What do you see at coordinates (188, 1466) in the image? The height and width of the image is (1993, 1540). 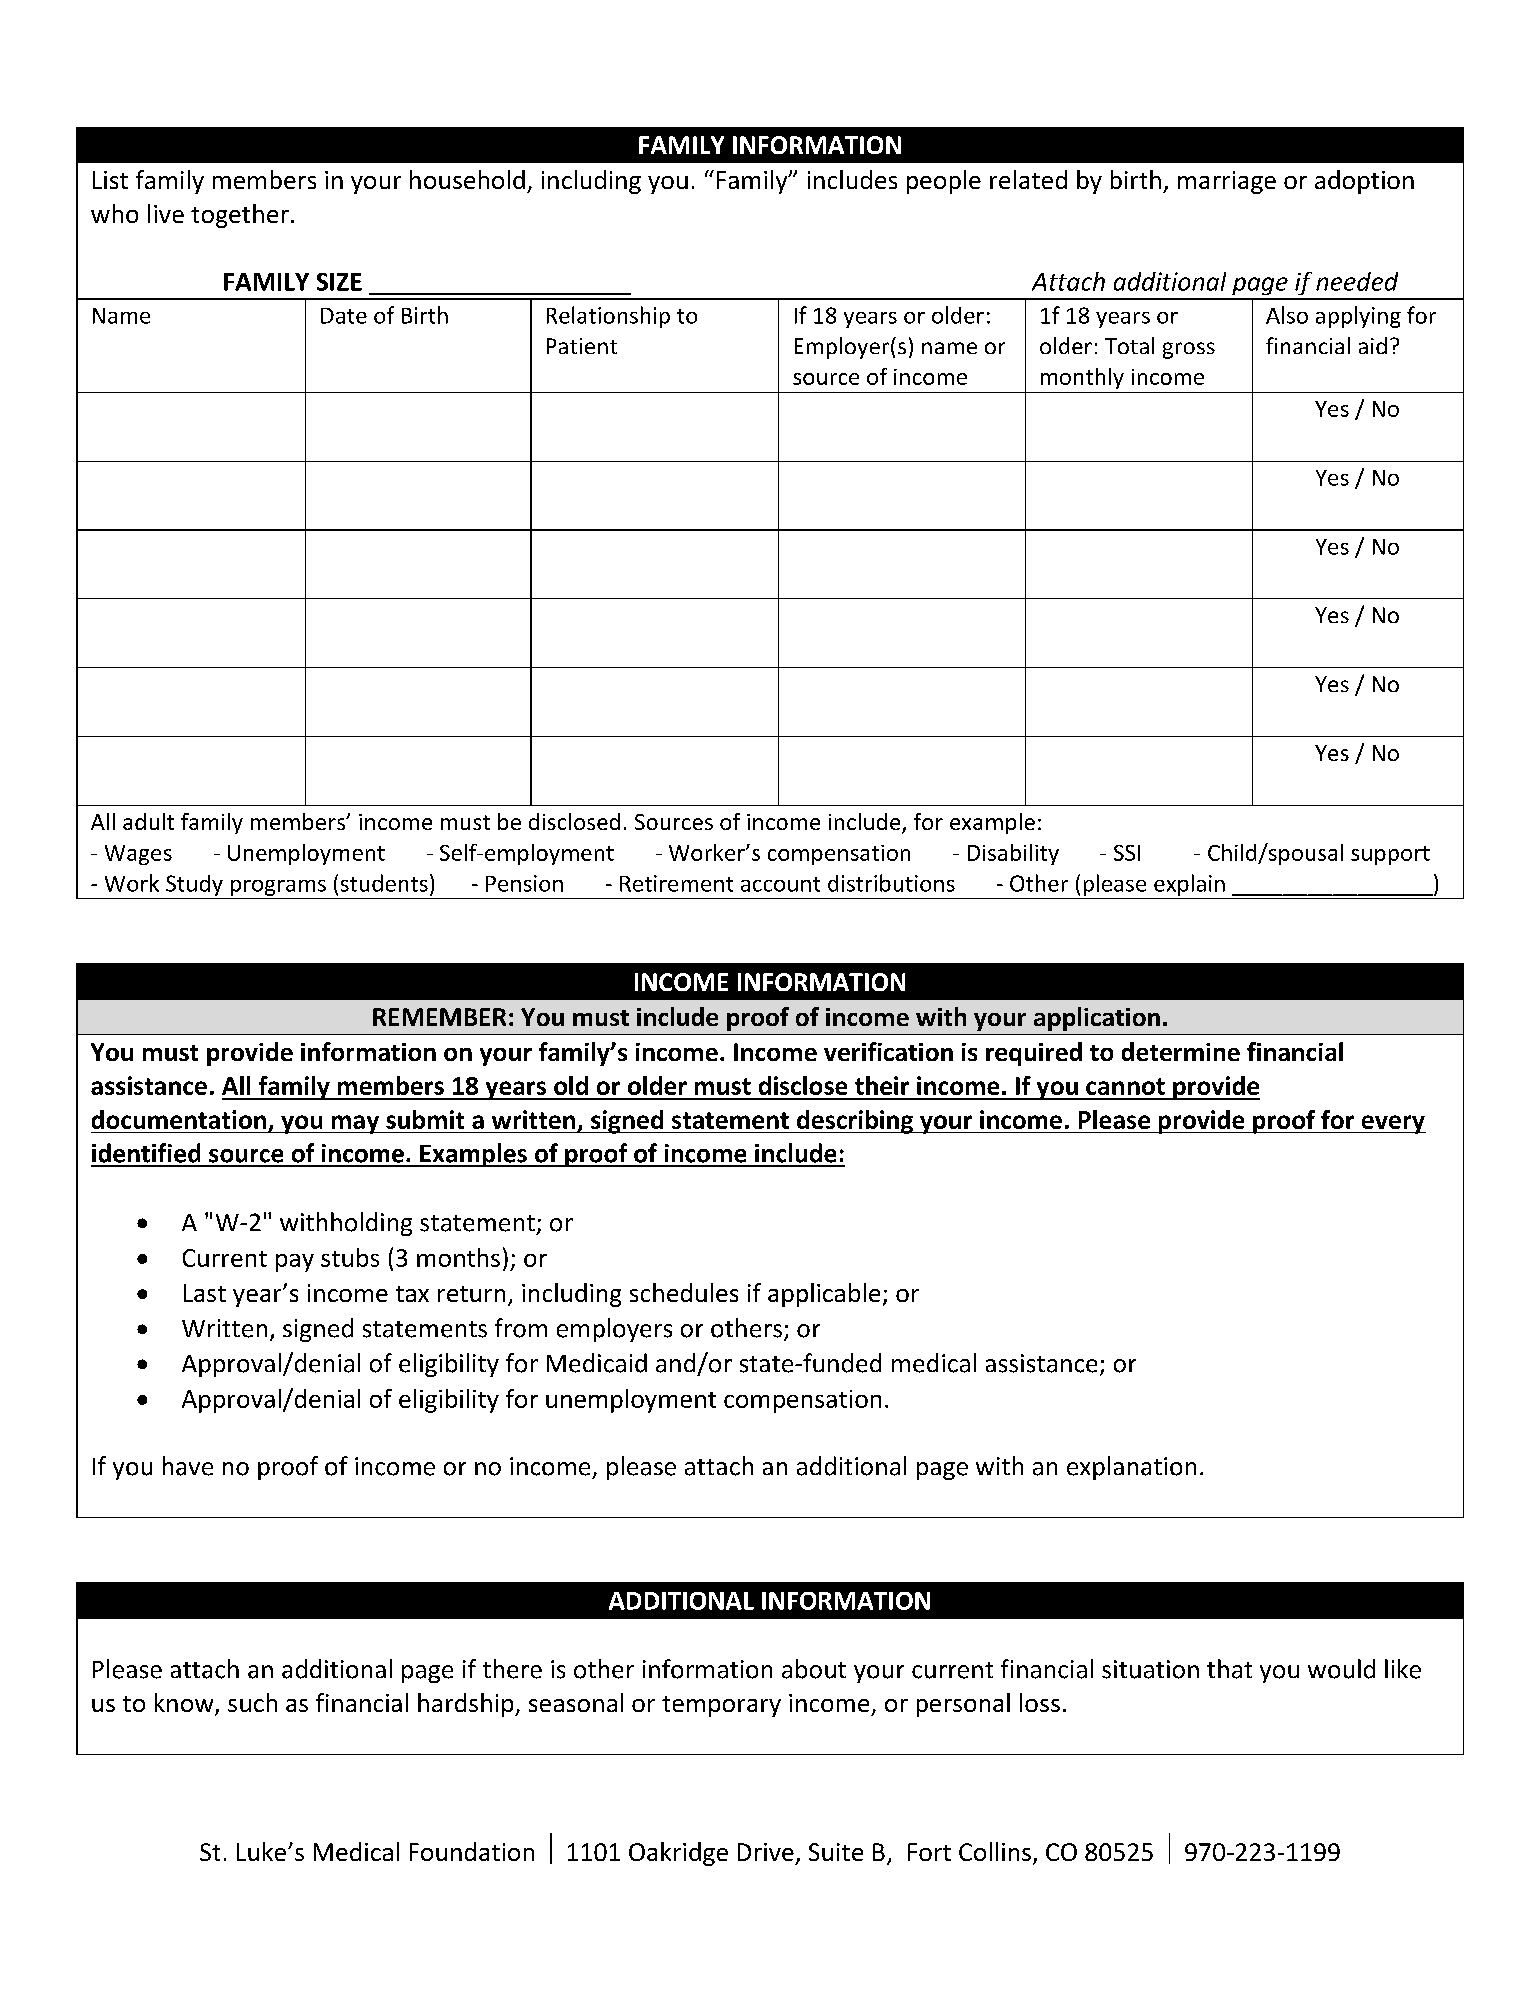 I see `have` at bounding box center [188, 1466].
